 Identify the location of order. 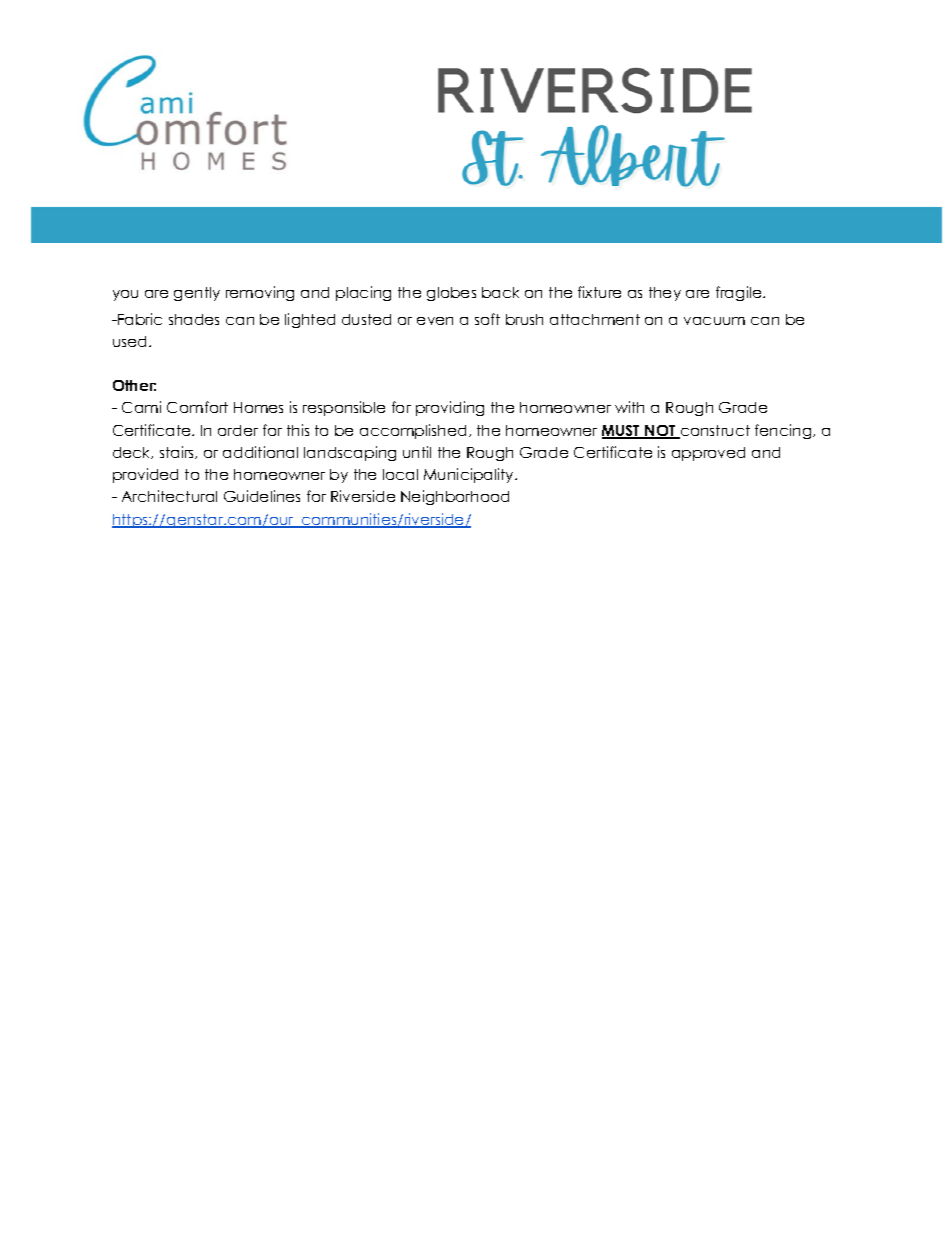
(238, 430).
